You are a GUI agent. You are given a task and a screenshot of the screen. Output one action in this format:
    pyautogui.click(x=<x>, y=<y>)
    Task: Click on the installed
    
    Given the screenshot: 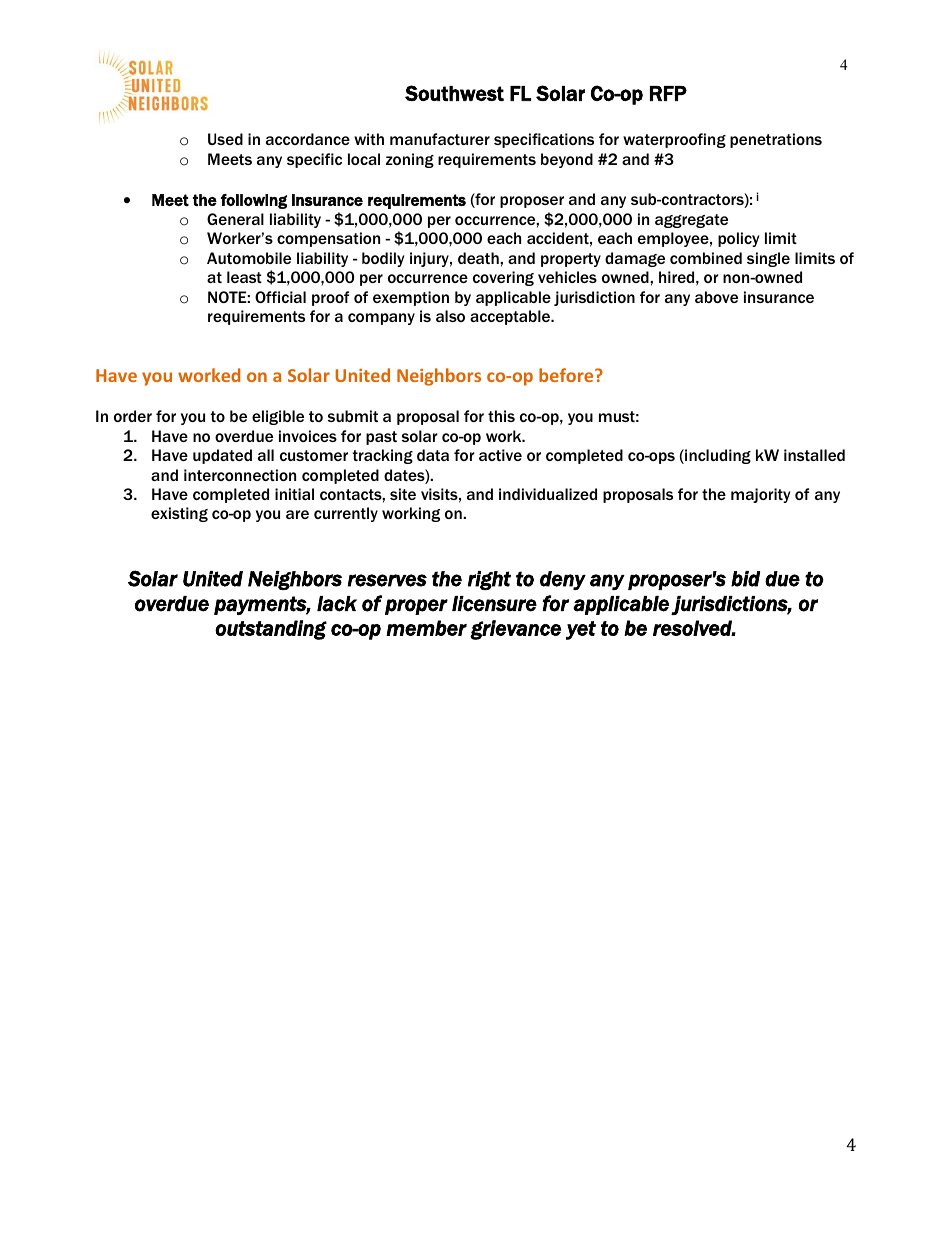 What is the action you would take?
    pyautogui.click(x=814, y=455)
